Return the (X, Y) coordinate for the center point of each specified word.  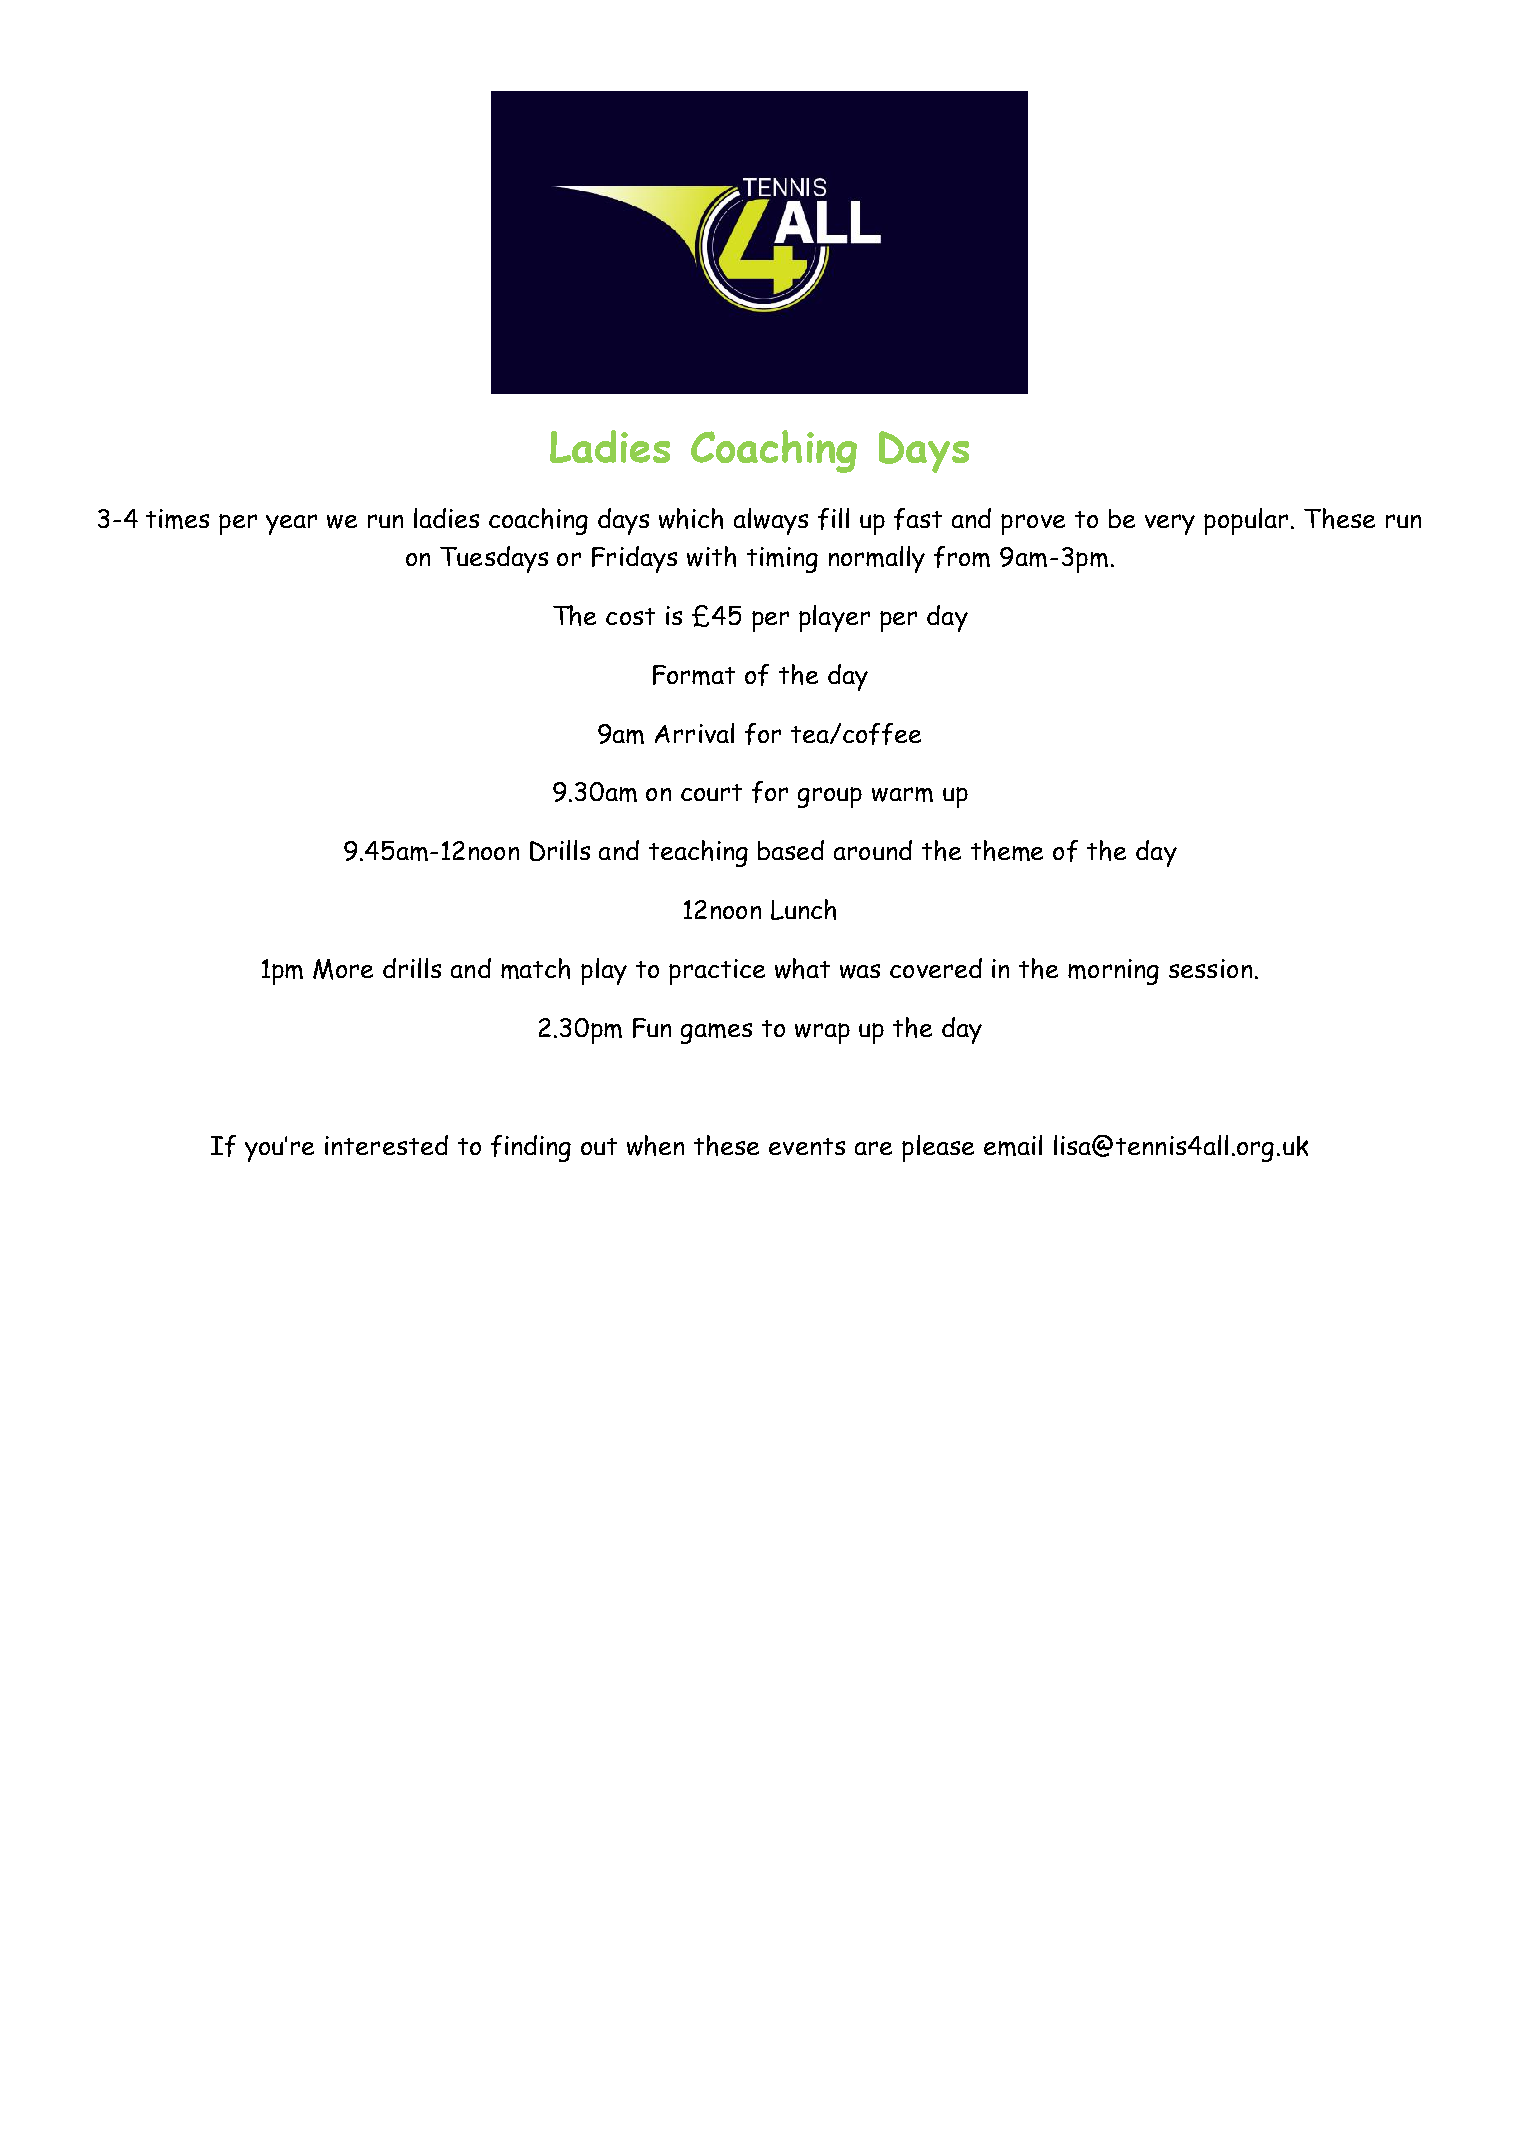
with (711, 556)
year (291, 524)
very (1170, 524)
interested (386, 1145)
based (791, 850)
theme (1007, 850)
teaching (698, 853)
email (1013, 1145)
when (655, 1145)
